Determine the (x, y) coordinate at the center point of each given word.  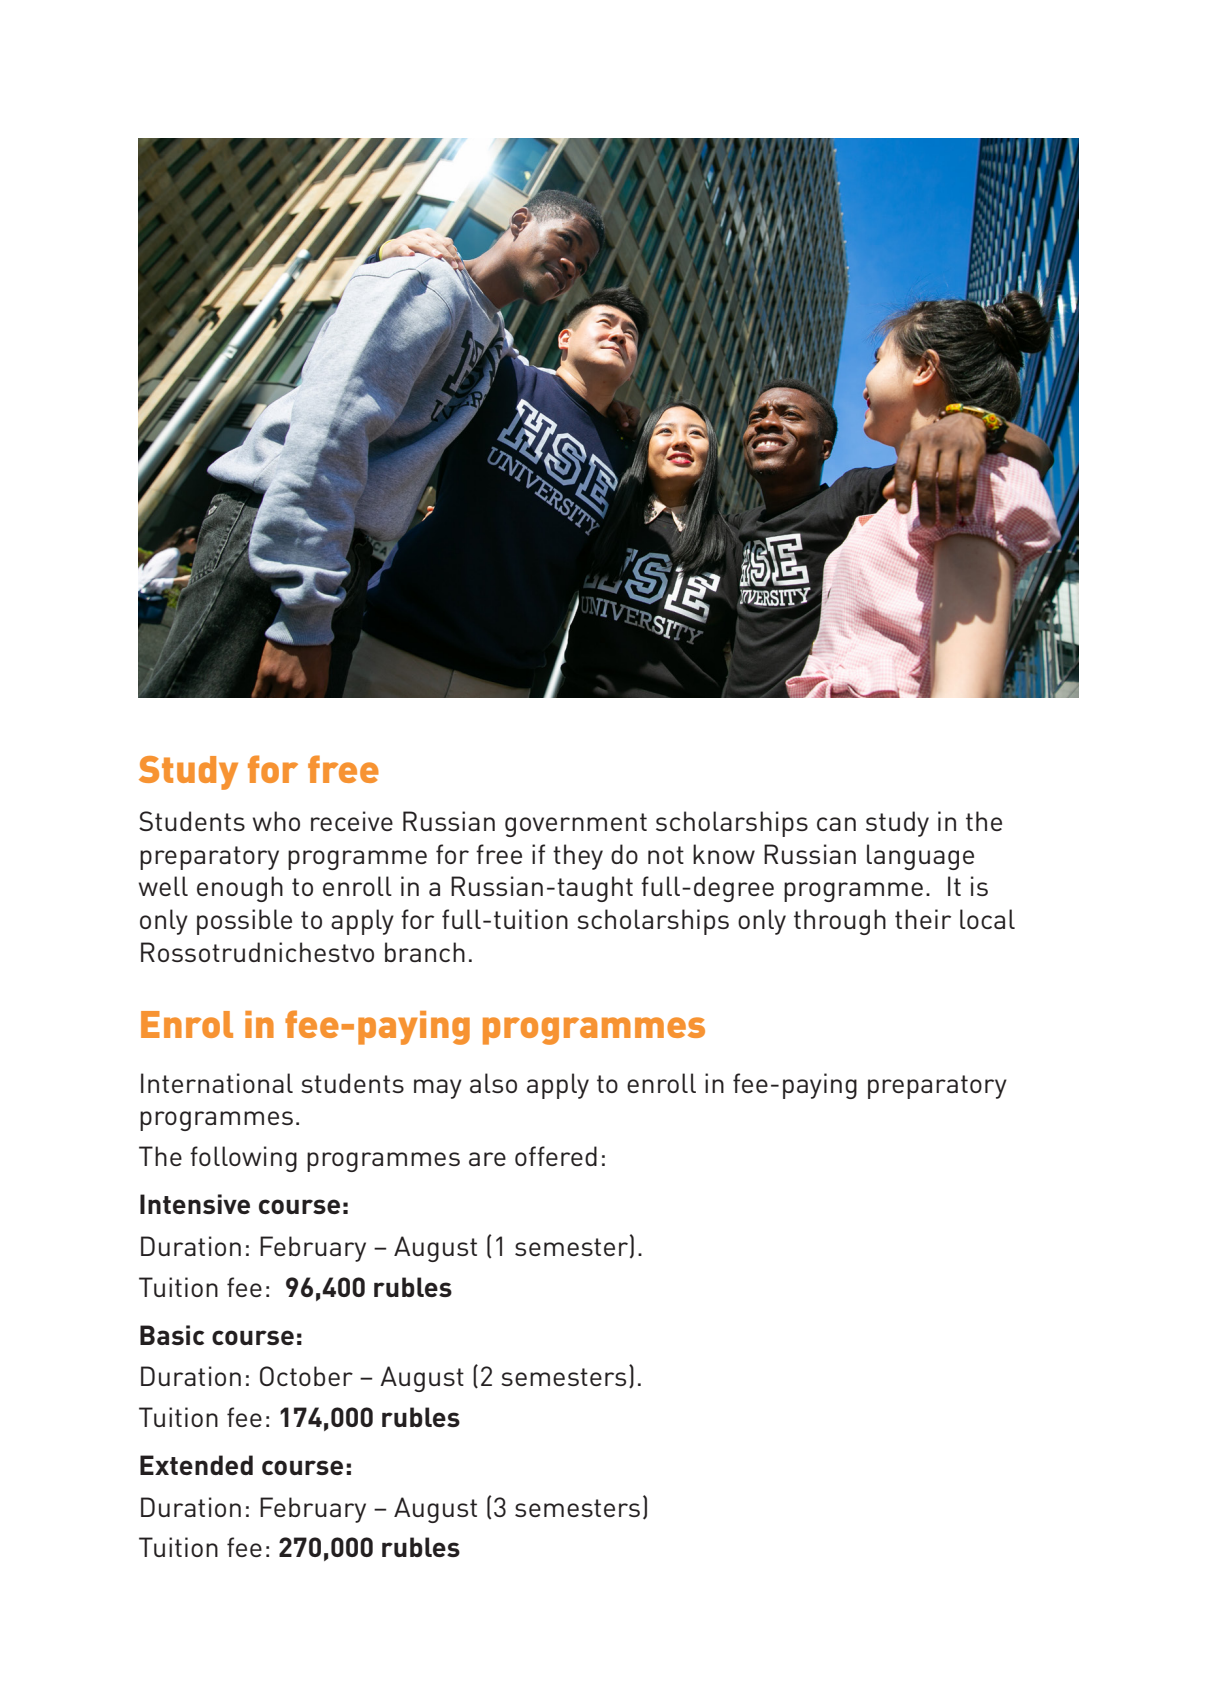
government (576, 825)
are (487, 1159)
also (493, 1083)
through (840, 922)
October (306, 1376)
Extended (196, 1465)
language (920, 857)
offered (556, 1156)
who (276, 821)
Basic (172, 1335)
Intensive (195, 1204)
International (217, 1083)
